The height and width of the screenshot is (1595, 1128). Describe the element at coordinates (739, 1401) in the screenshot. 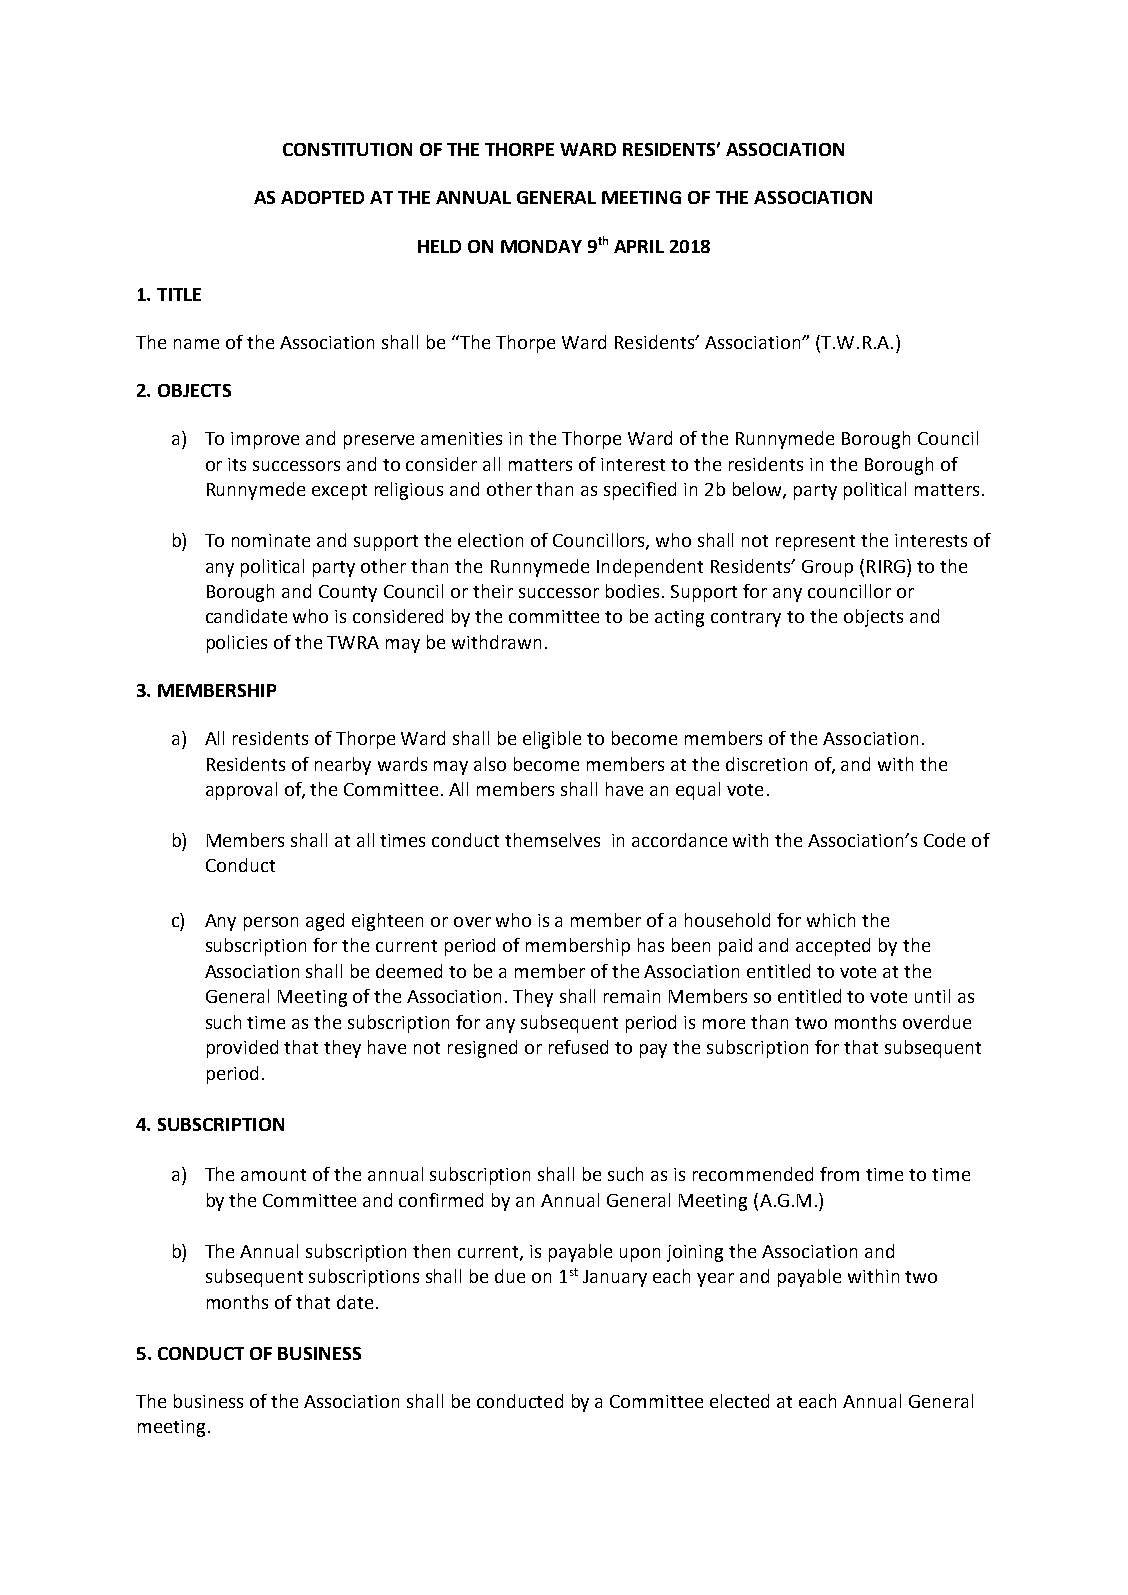

I see `elected` at that location.
